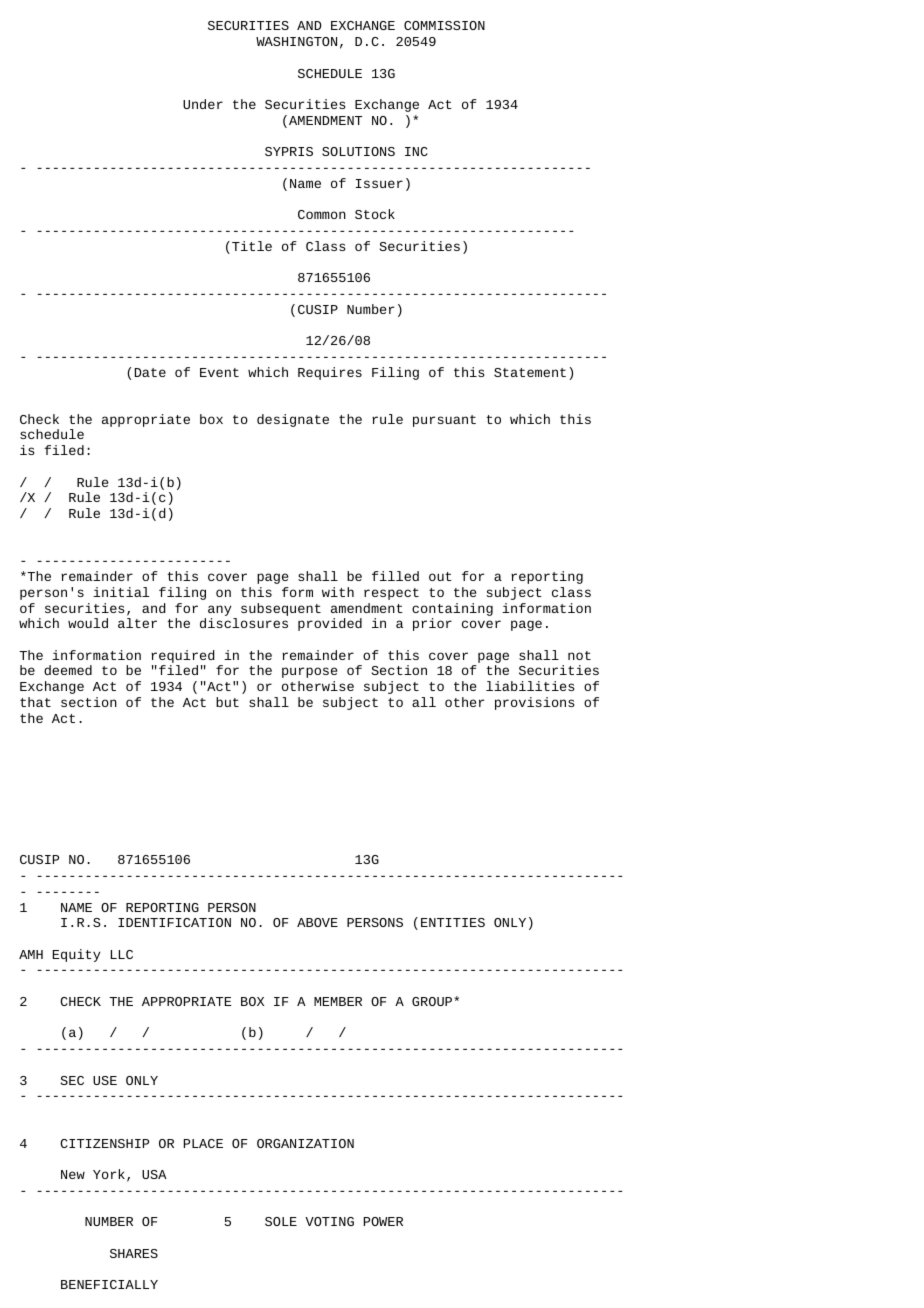 This page has width=924, height=1308. Describe the element at coordinates (296, 41) in the page. I see `WASHINGTON` at that location.
